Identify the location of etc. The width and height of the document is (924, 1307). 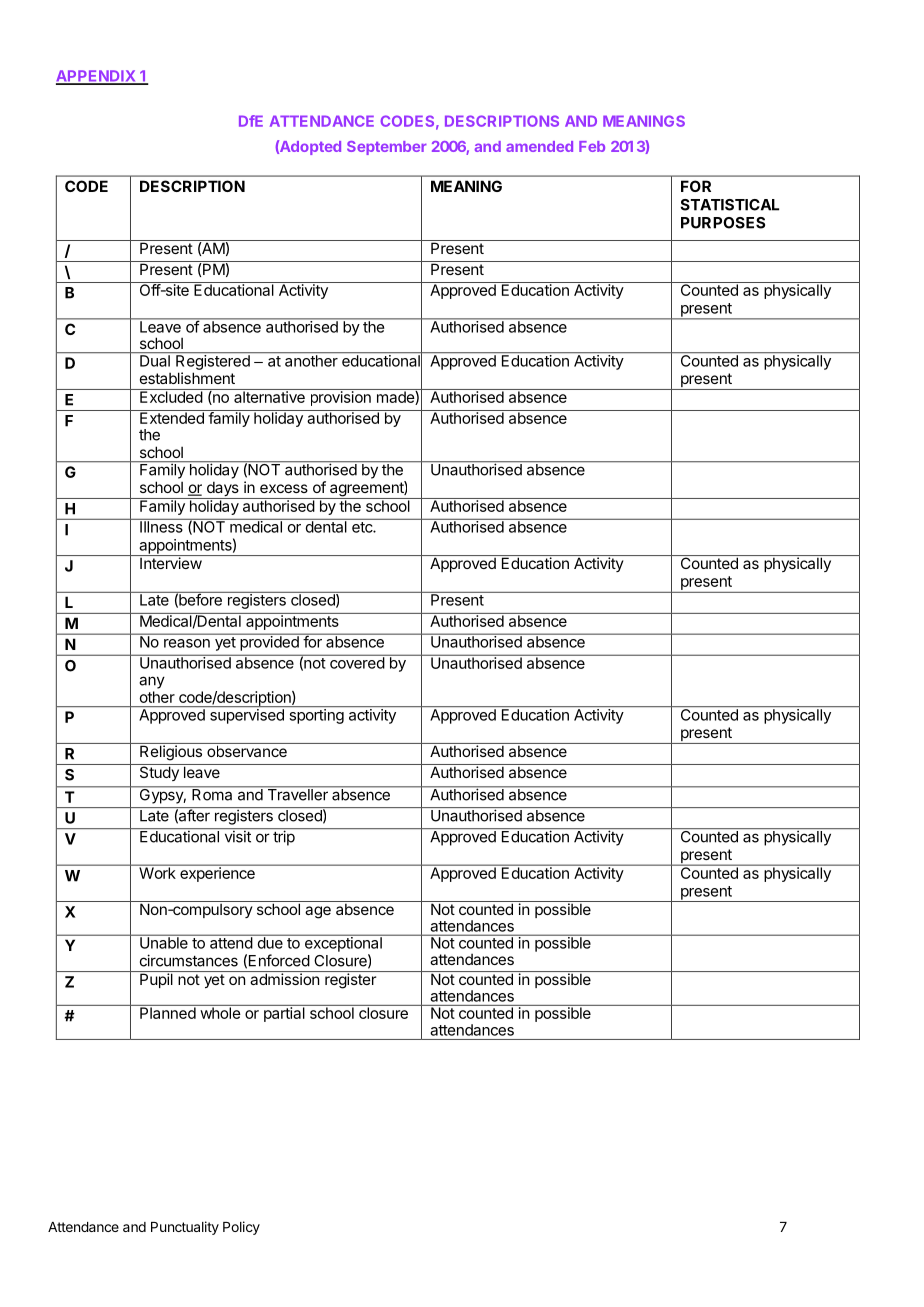
(363, 527).
